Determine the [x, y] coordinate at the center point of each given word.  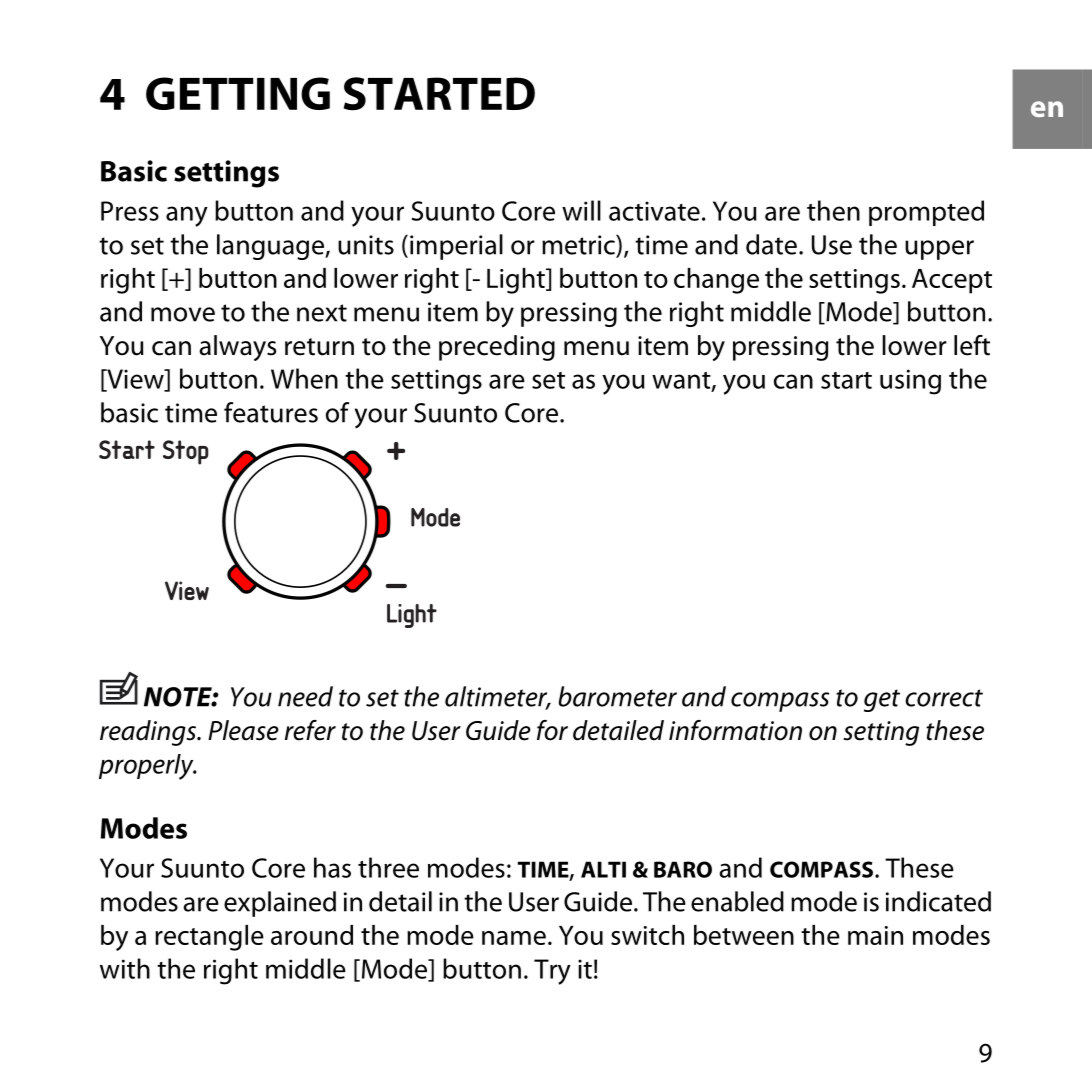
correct [944, 698]
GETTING [238, 93]
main [875, 935]
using [910, 382]
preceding [497, 348]
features [271, 412]
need [305, 696]
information [735, 730]
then [833, 210]
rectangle [209, 938]
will [581, 210]
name [514, 938]
